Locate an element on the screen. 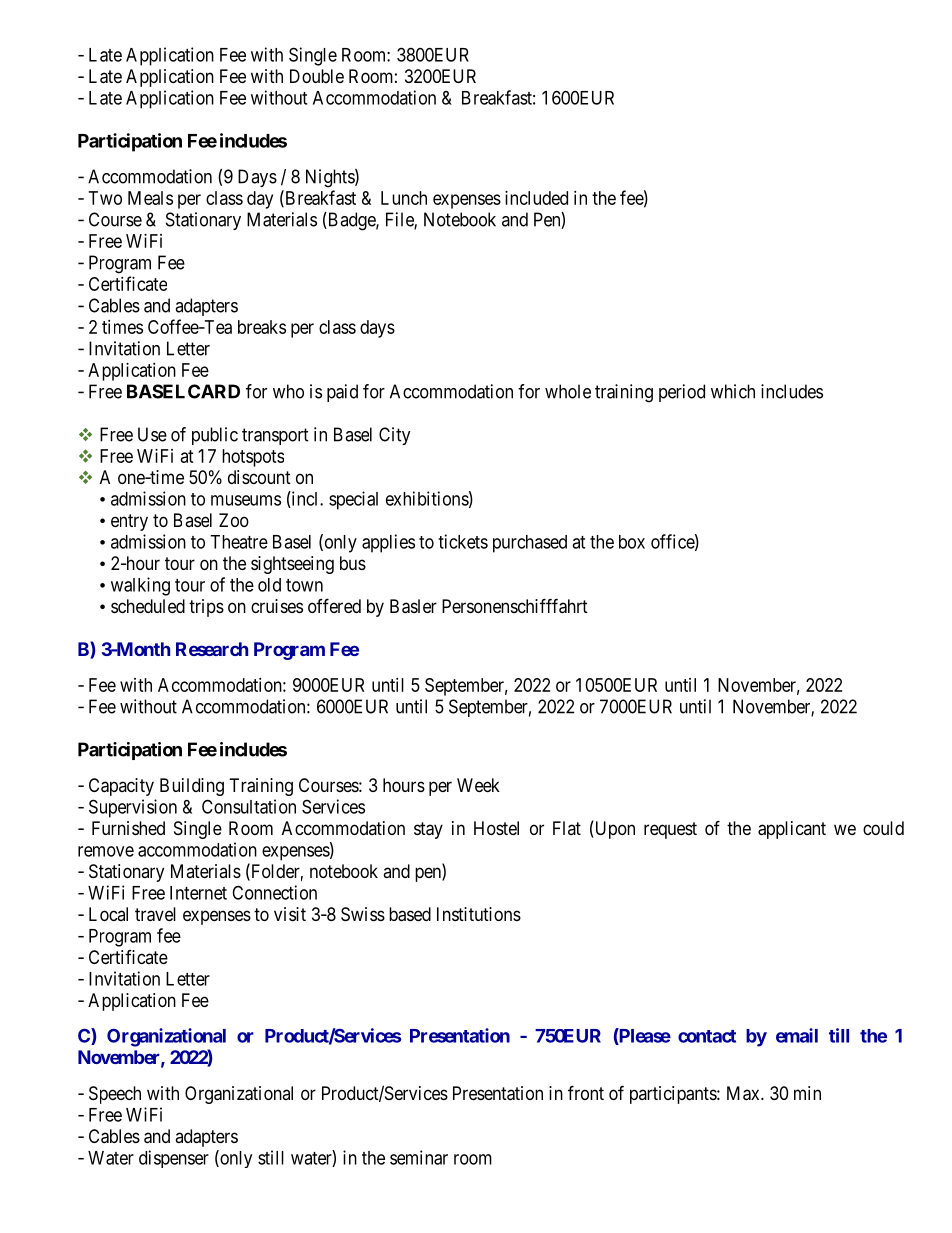  trips is located at coordinates (206, 608).
